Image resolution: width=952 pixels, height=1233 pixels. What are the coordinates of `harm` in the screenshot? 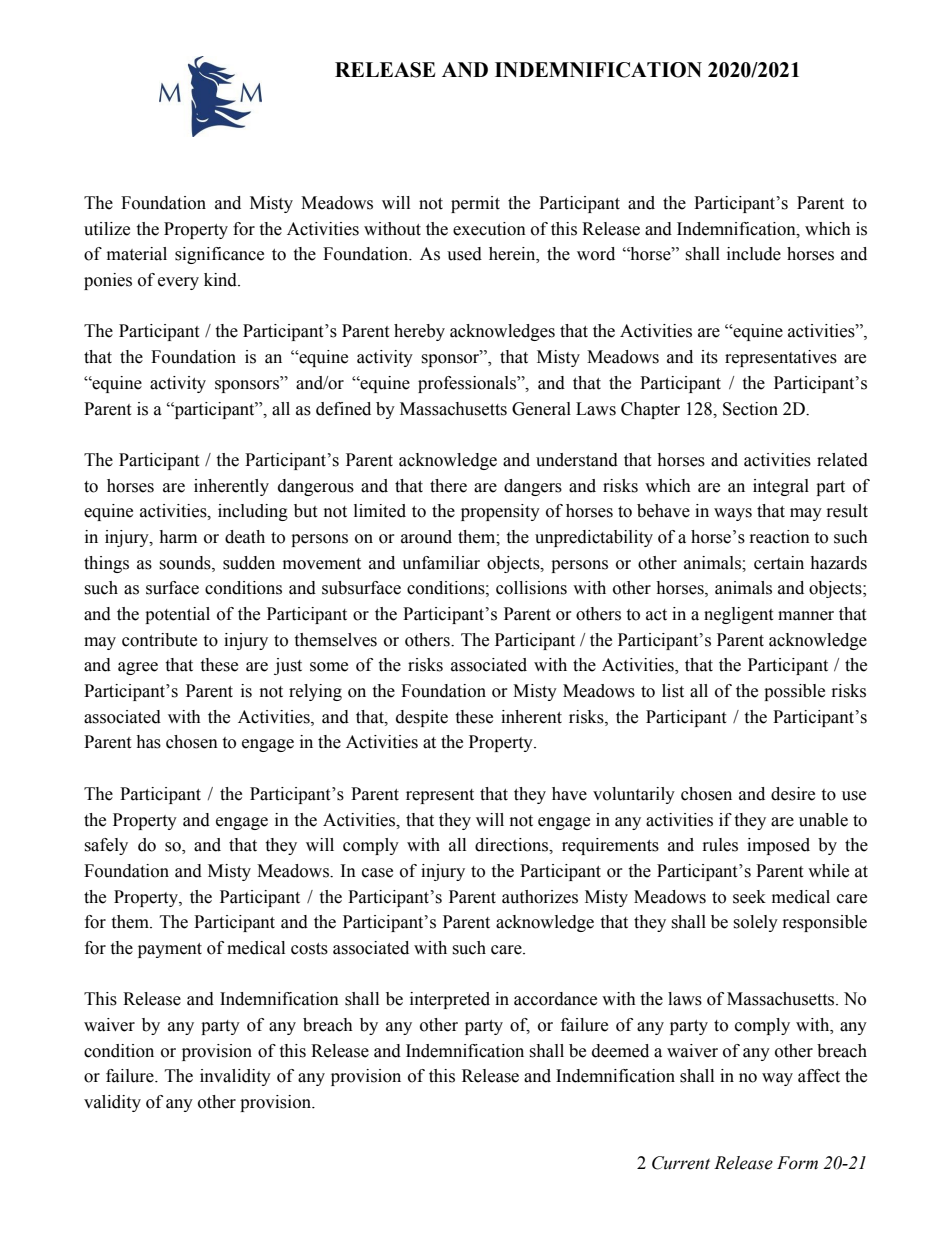 It's located at (178, 537).
